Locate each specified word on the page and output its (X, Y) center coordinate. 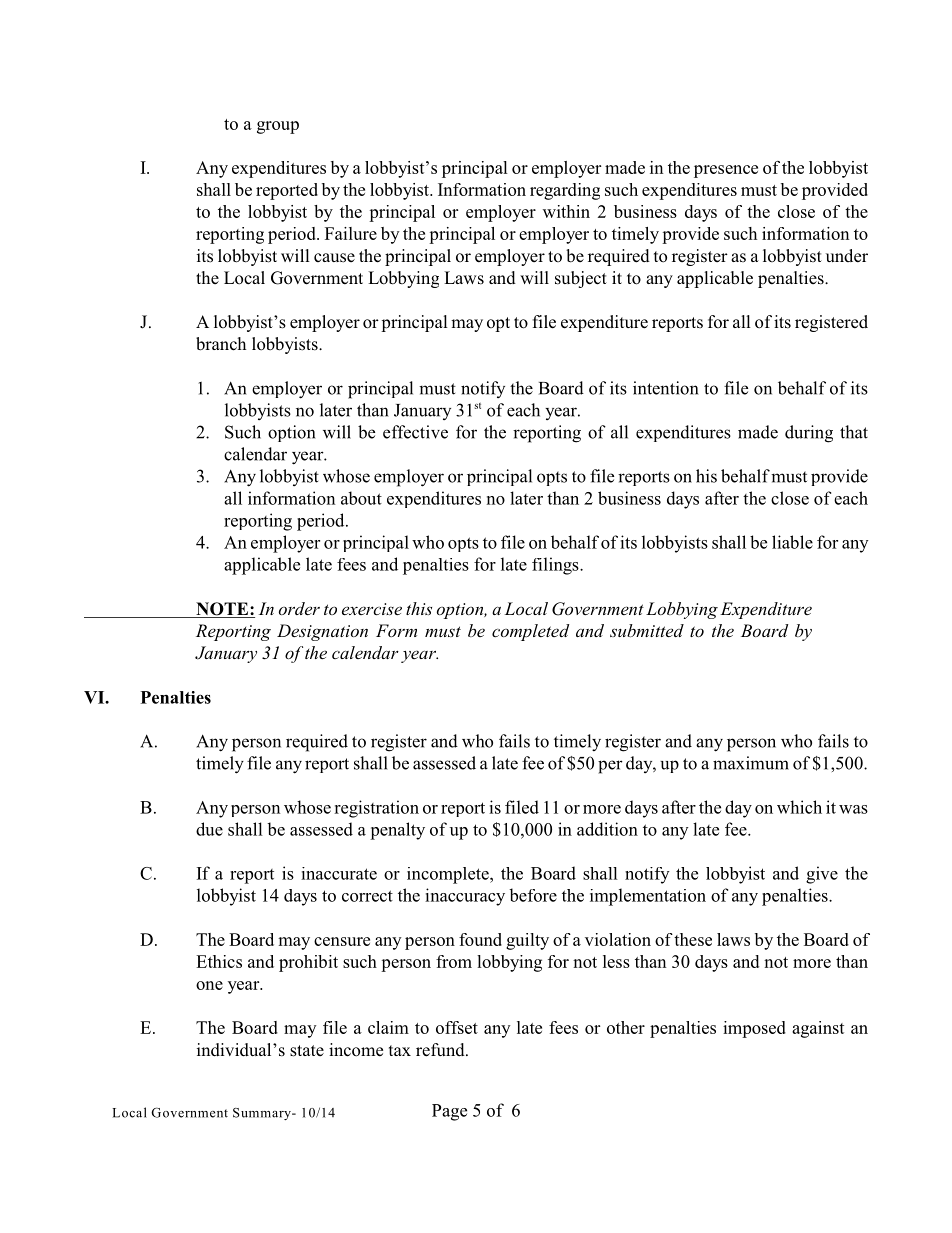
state (307, 1051)
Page (449, 1112)
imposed (754, 1029)
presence (726, 171)
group (278, 127)
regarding (565, 191)
